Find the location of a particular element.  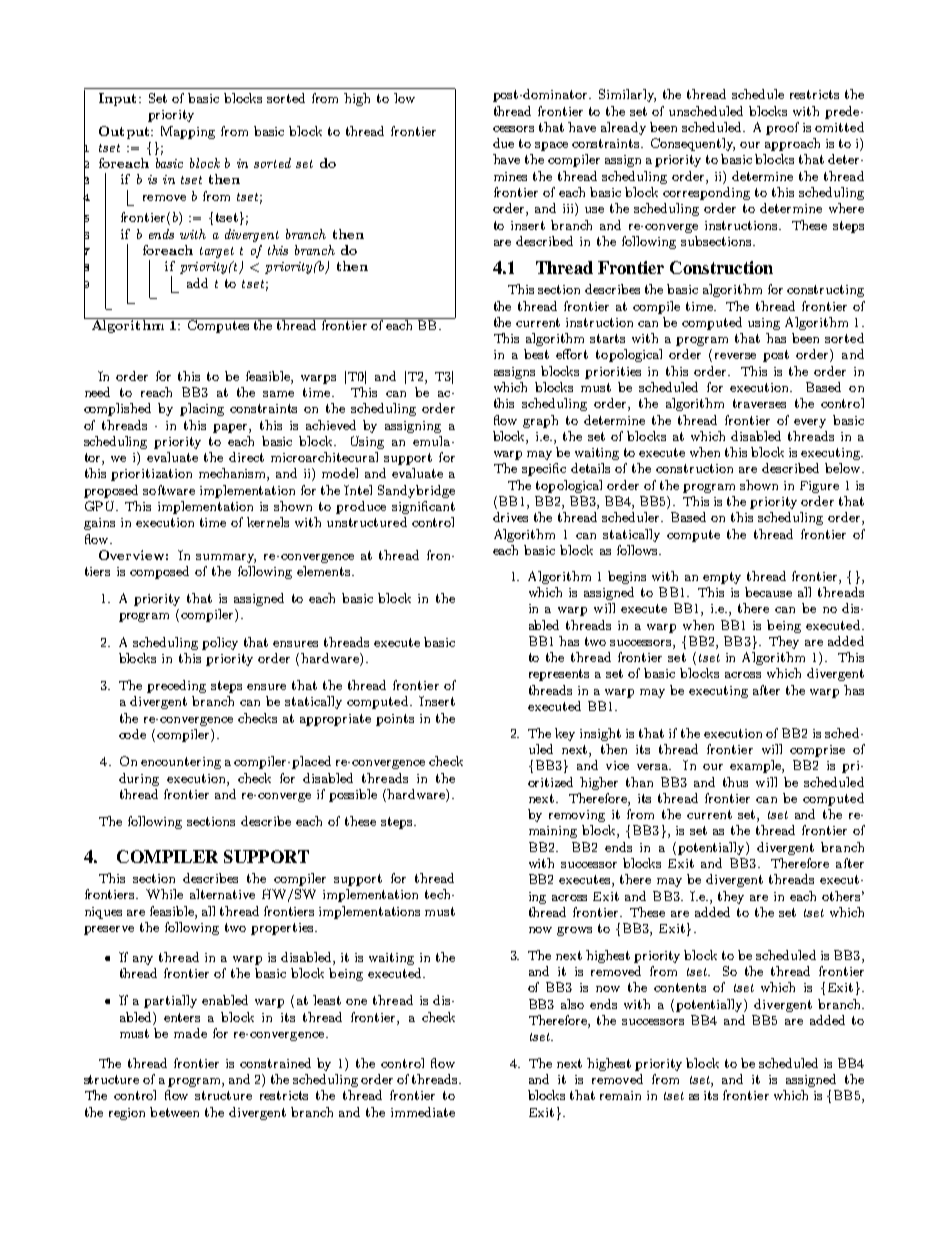

due is located at coordinates (503, 143).
